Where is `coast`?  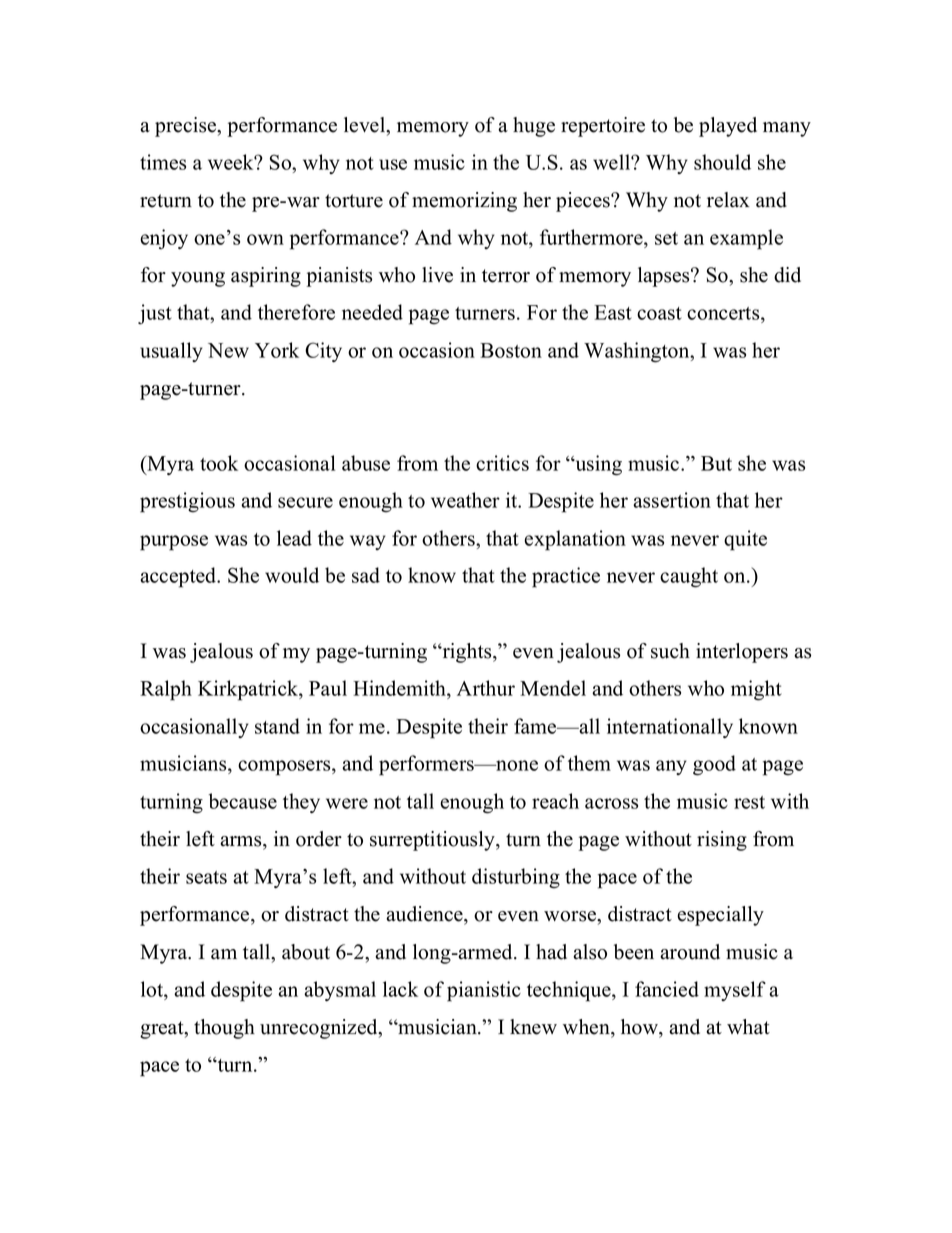 coast is located at coordinates (659, 313).
